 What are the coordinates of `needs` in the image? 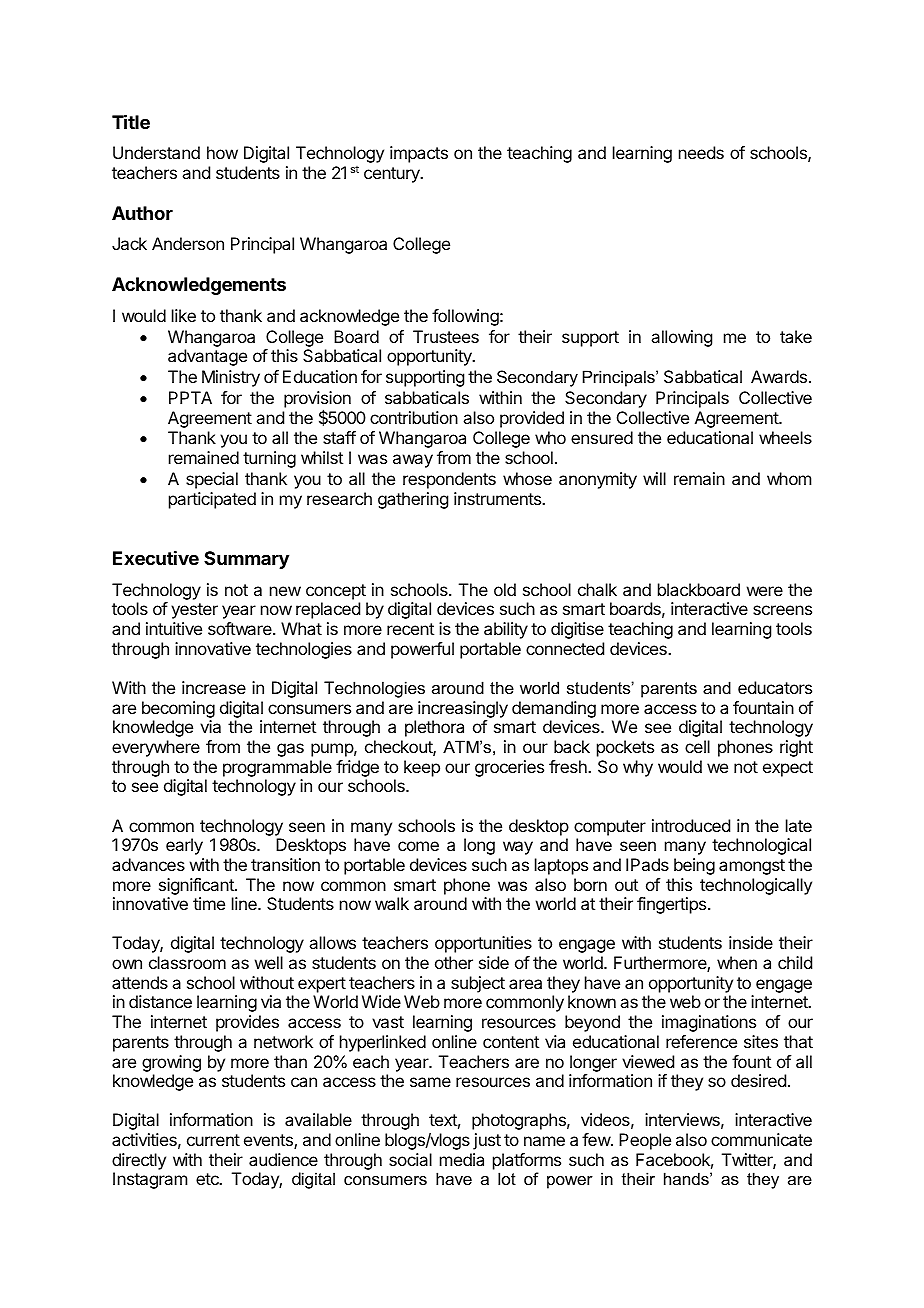 It's located at (701, 152).
